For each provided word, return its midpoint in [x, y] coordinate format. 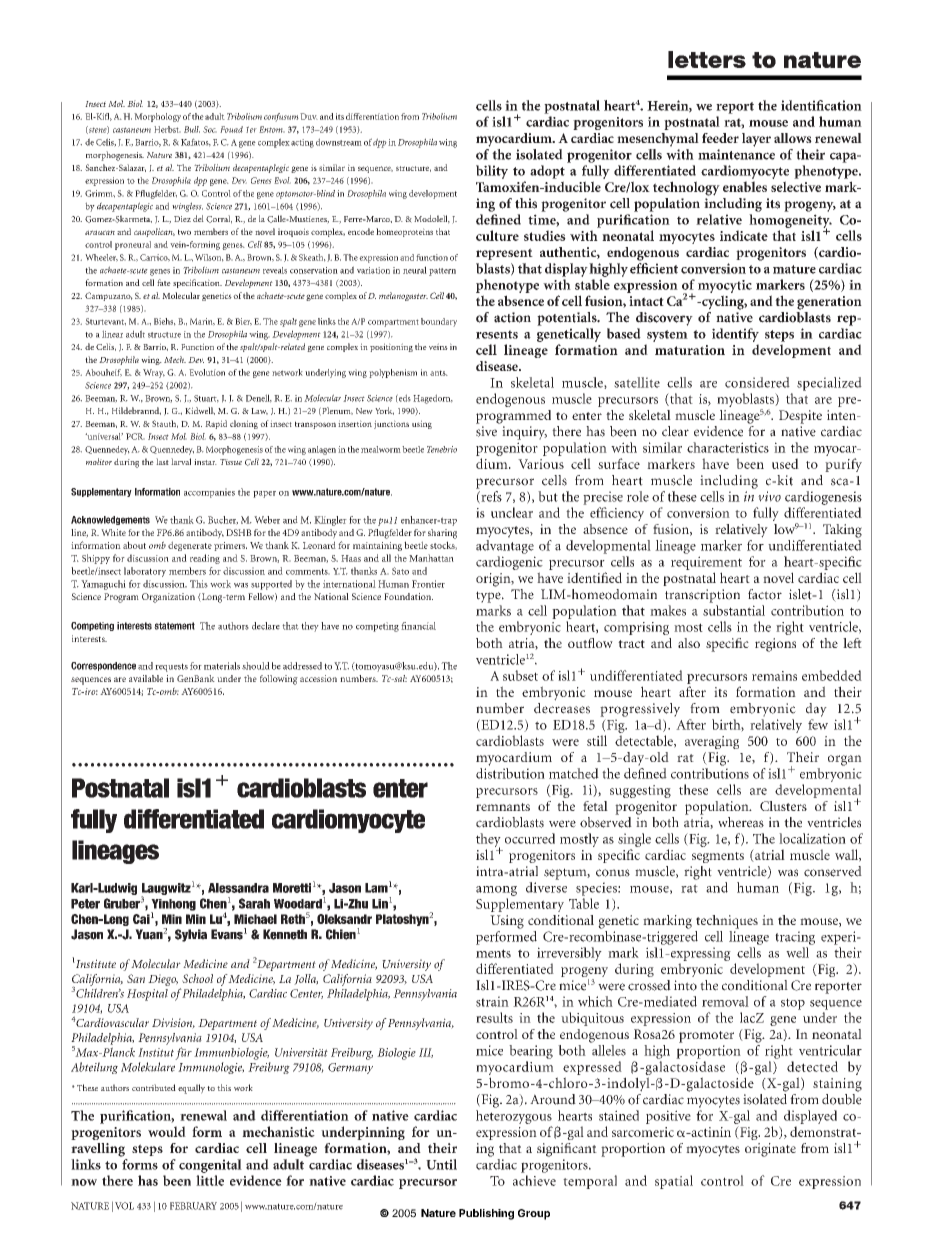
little [210, 1180]
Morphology [157, 117]
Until [441, 1164]
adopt [547, 172]
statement [174, 626]
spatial [674, 1182]
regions [775, 645]
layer [756, 140]
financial [418, 626]
